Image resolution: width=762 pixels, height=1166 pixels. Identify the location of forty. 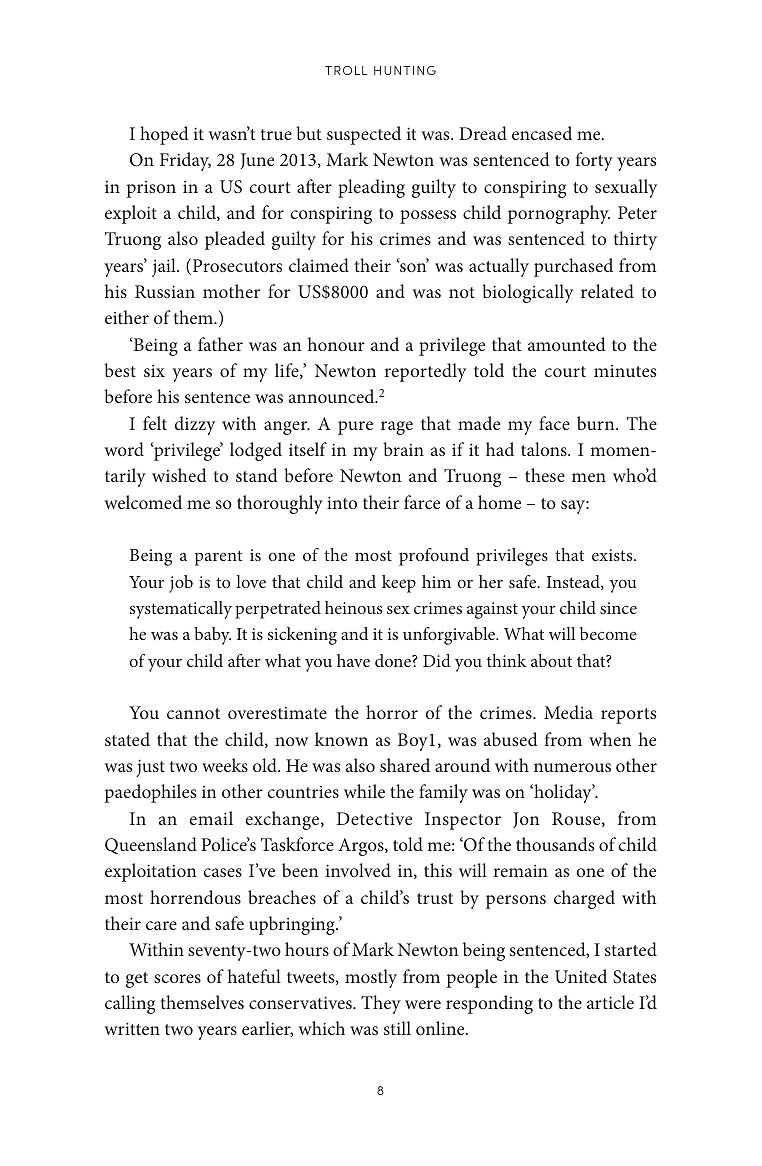
(594, 161).
